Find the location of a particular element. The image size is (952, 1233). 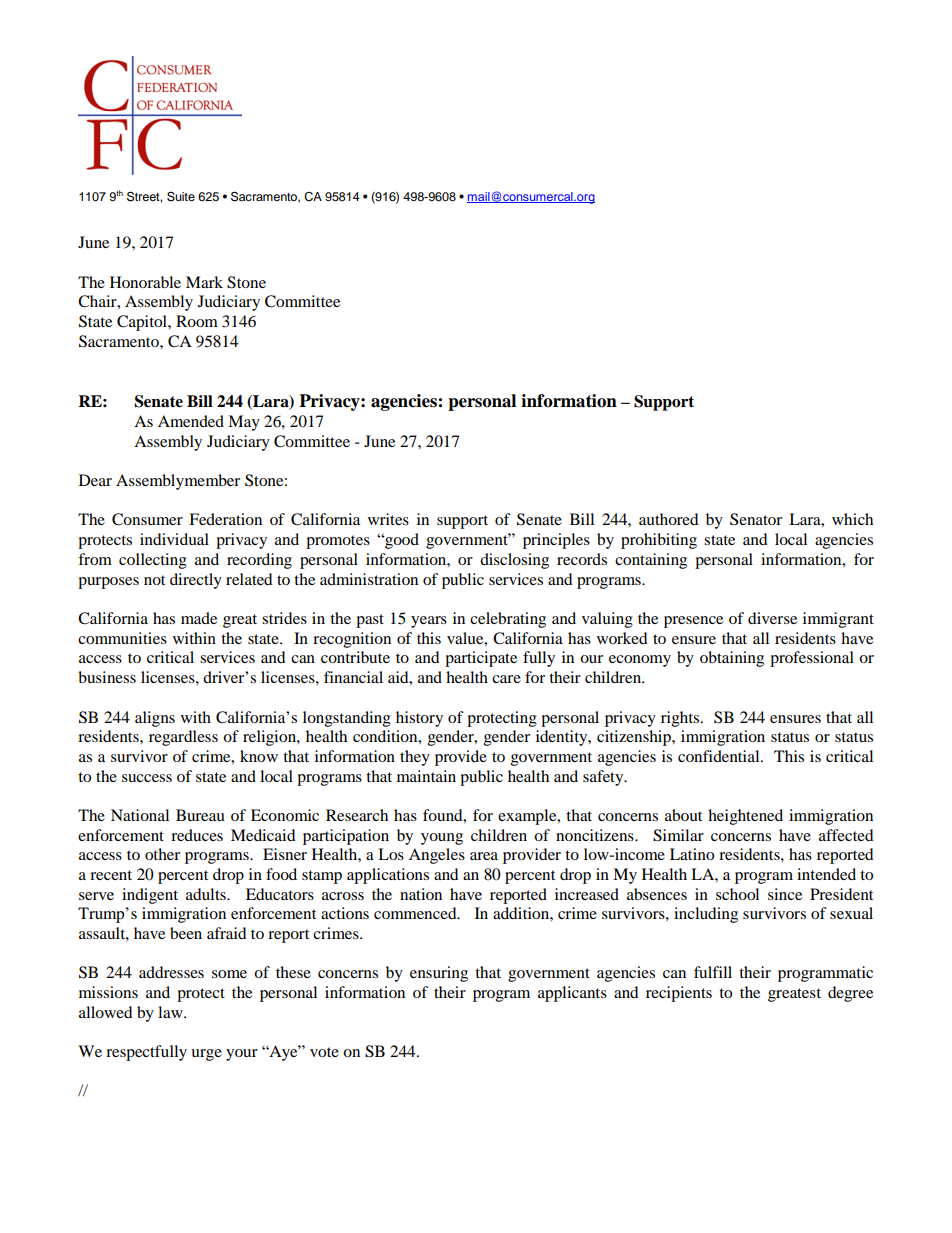

Senator is located at coordinates (756, 519).
